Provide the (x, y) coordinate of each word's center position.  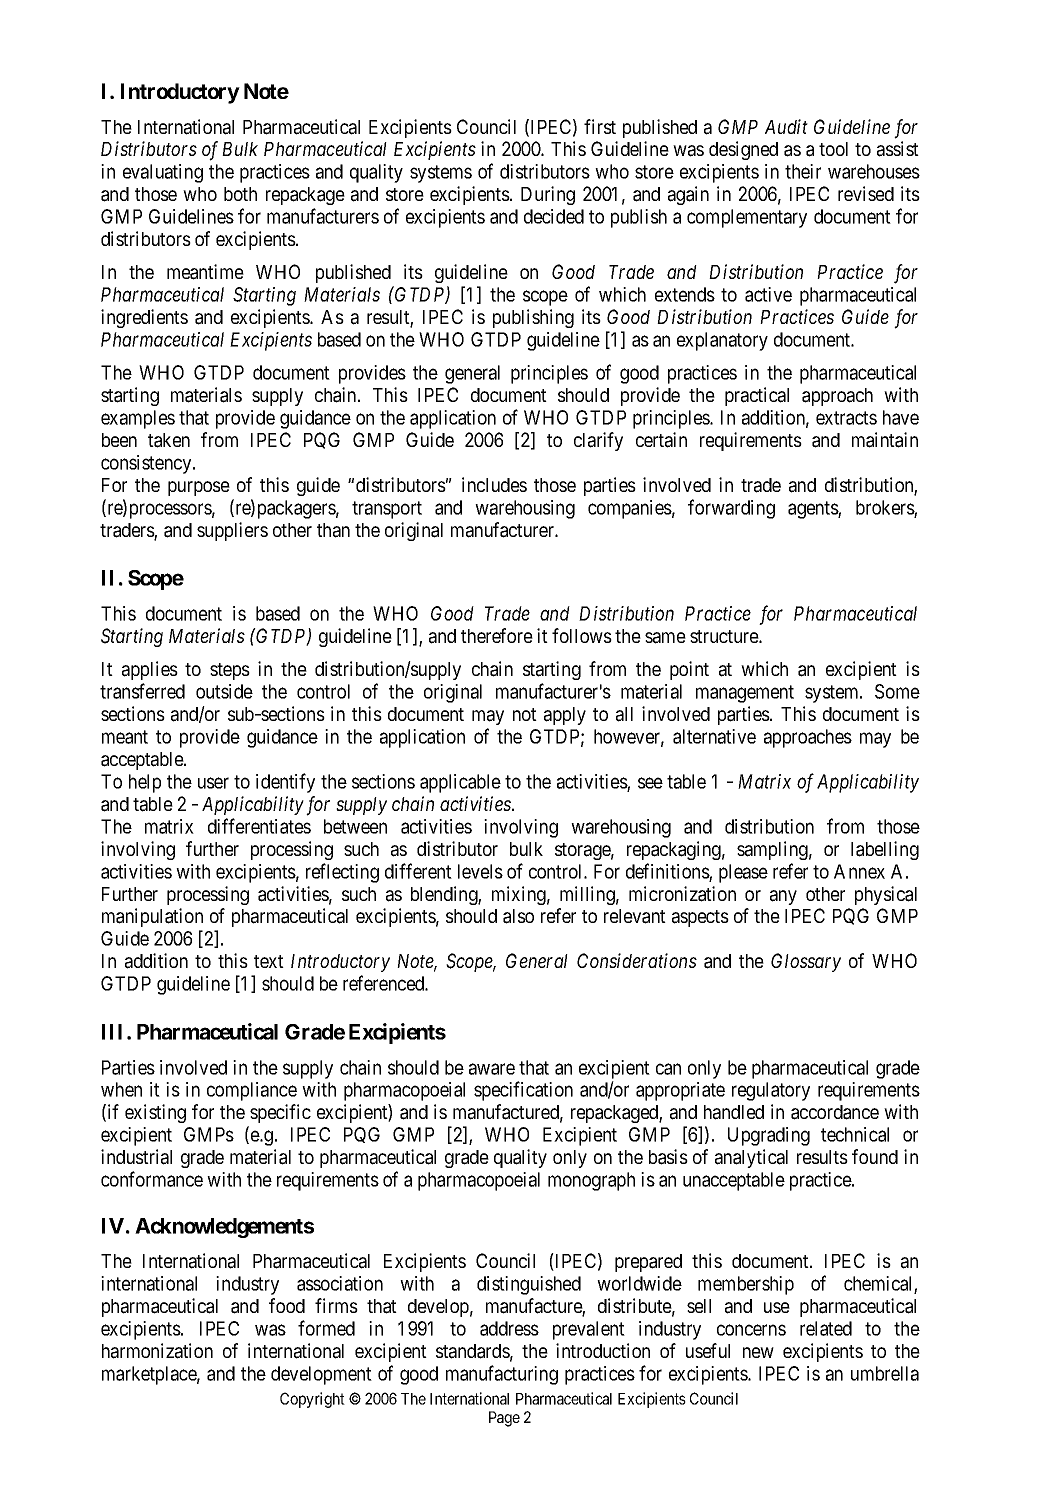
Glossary (806, 962)
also (518, 916)
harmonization (157, 1351)
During (548, 195)
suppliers (232, 531)
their (803, 171)
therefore (497, 635)
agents (813, 510)
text (269, 961)
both (240, 194)
